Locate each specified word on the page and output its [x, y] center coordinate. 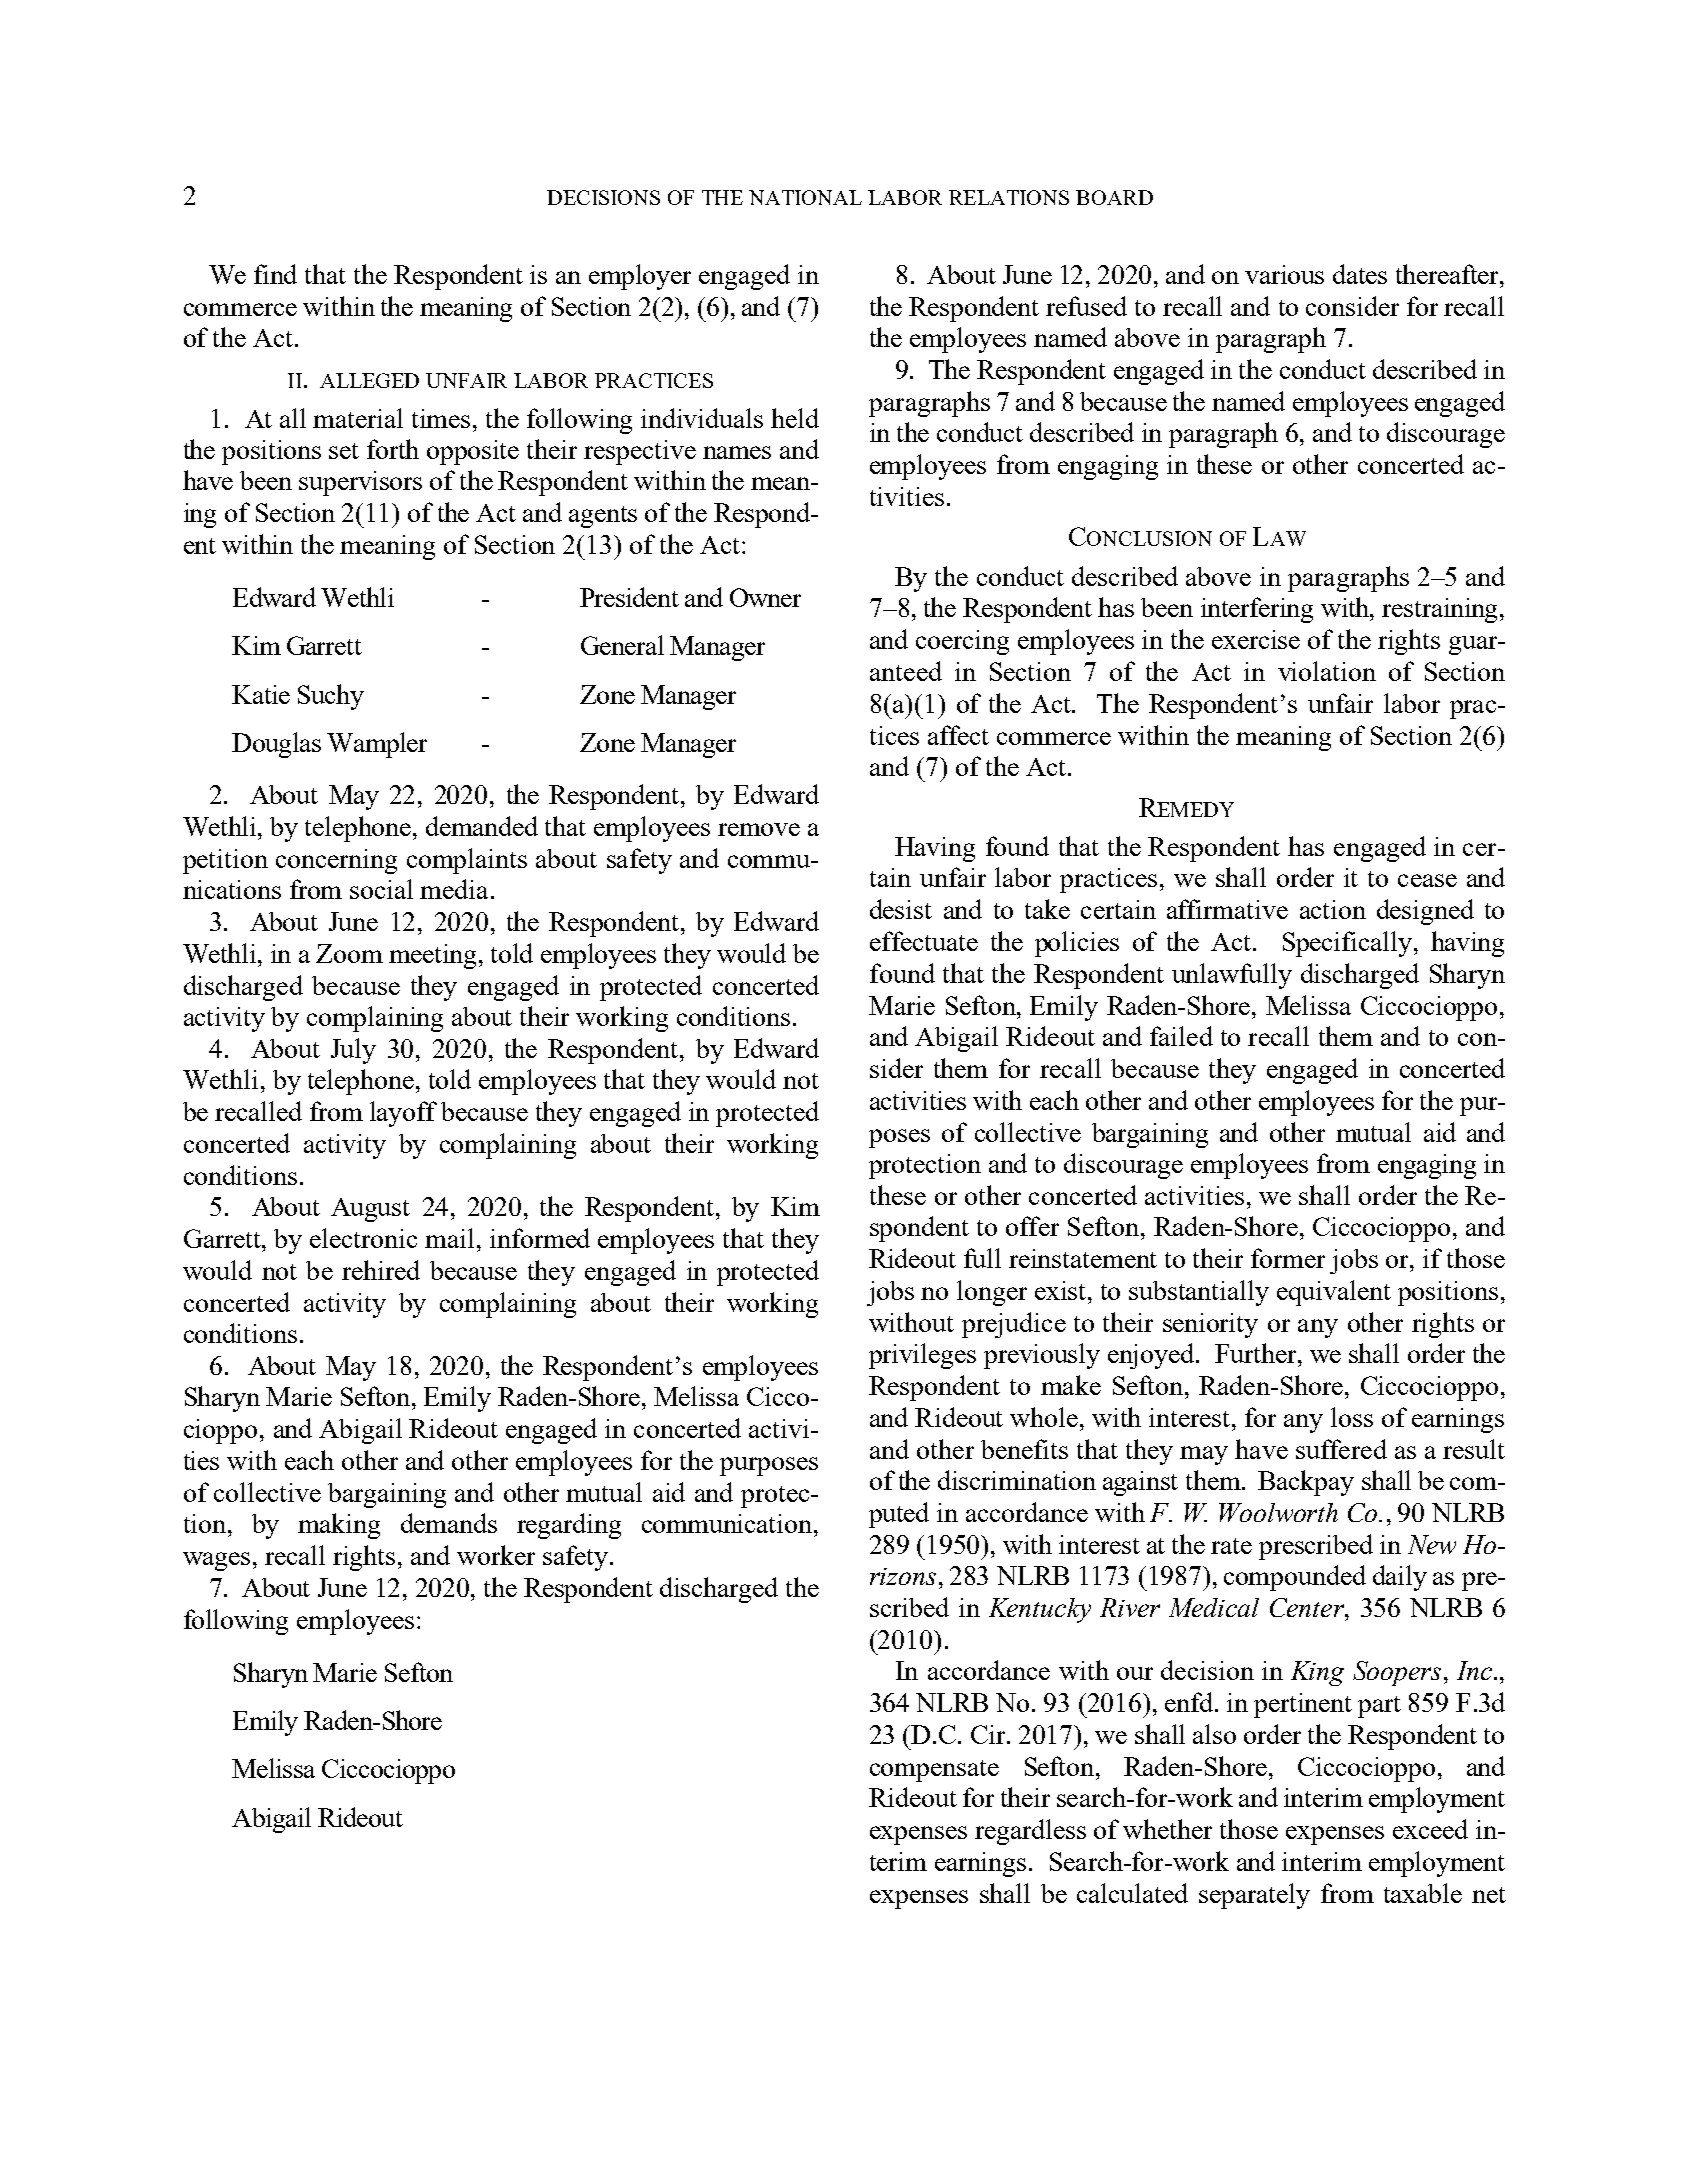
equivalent [1334, 1293]
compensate [934, 1771]
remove [759, 829]
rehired [381, 1270]
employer [640, 277]
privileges [922, 1356]
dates [1360, 274]
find [275, 274]
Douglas [276, 745]
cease [1427, 880]
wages [216, 1561]
